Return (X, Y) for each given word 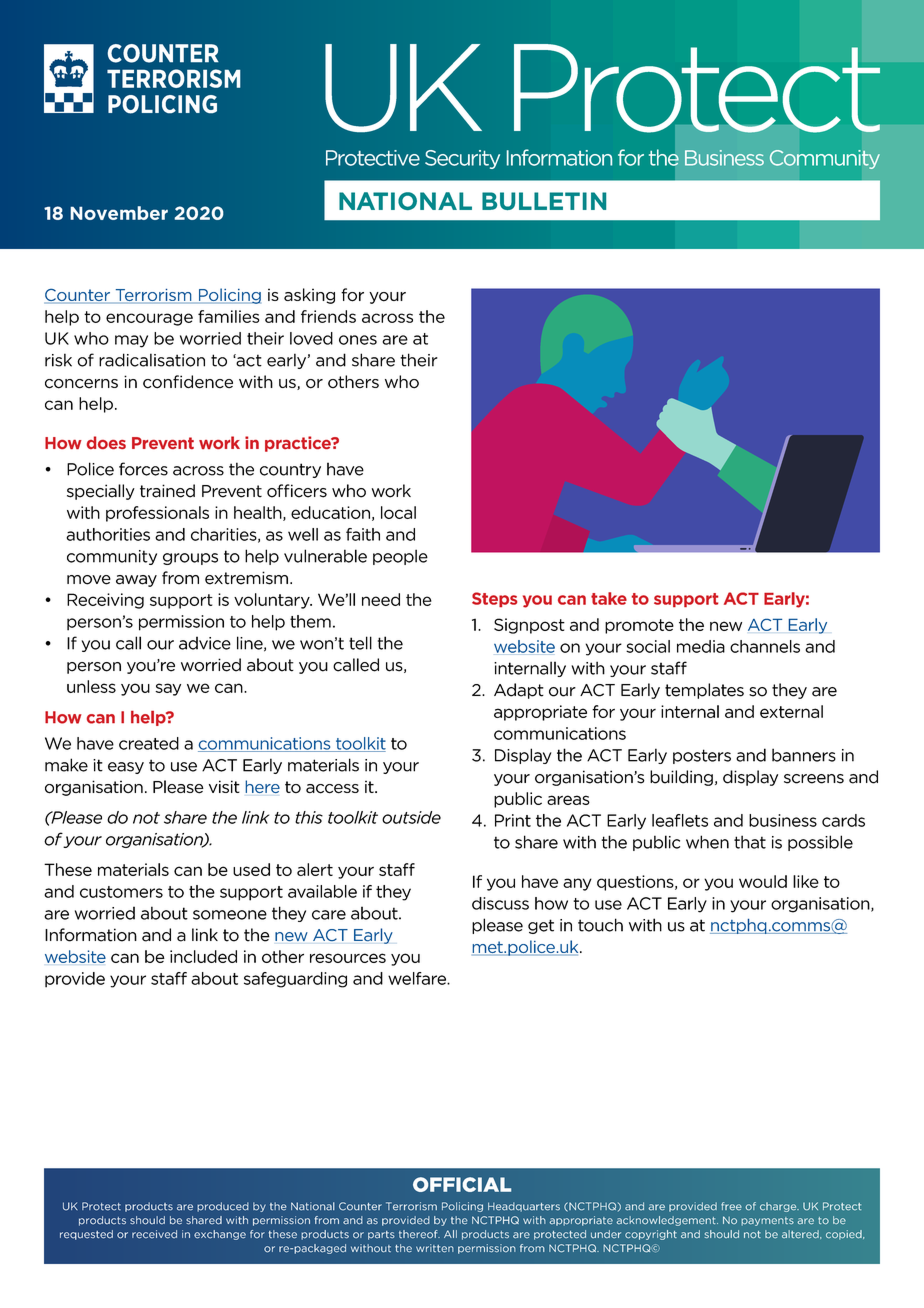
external (791, 711)
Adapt (519, 691)
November (119, 213)
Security (462, 159)
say (168, 689)
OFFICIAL (462, 1184)
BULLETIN (544, 201)
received (154, 1234)
